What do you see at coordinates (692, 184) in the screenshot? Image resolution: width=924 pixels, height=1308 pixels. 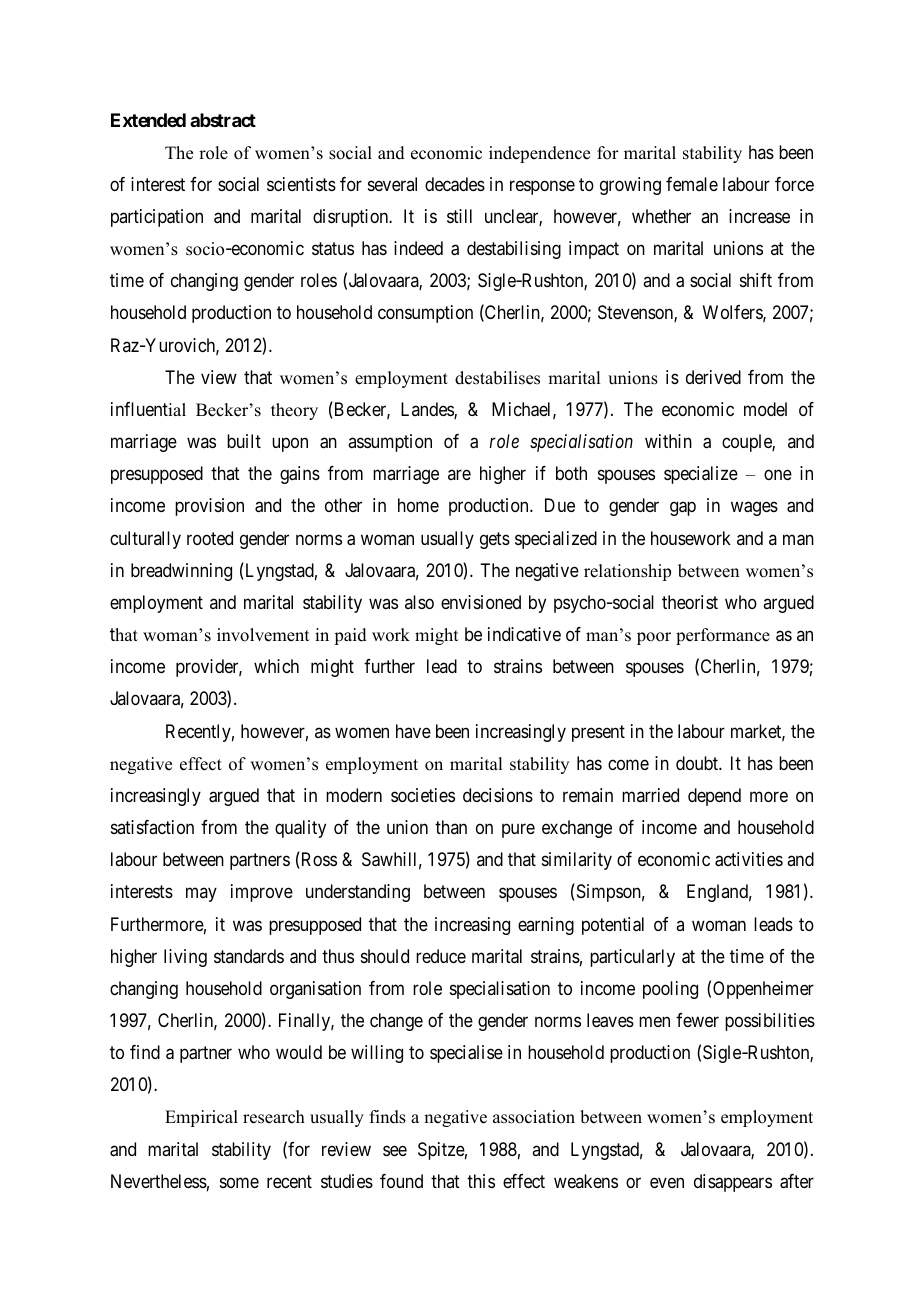 I see `female` at bounding box center [692, 184].
